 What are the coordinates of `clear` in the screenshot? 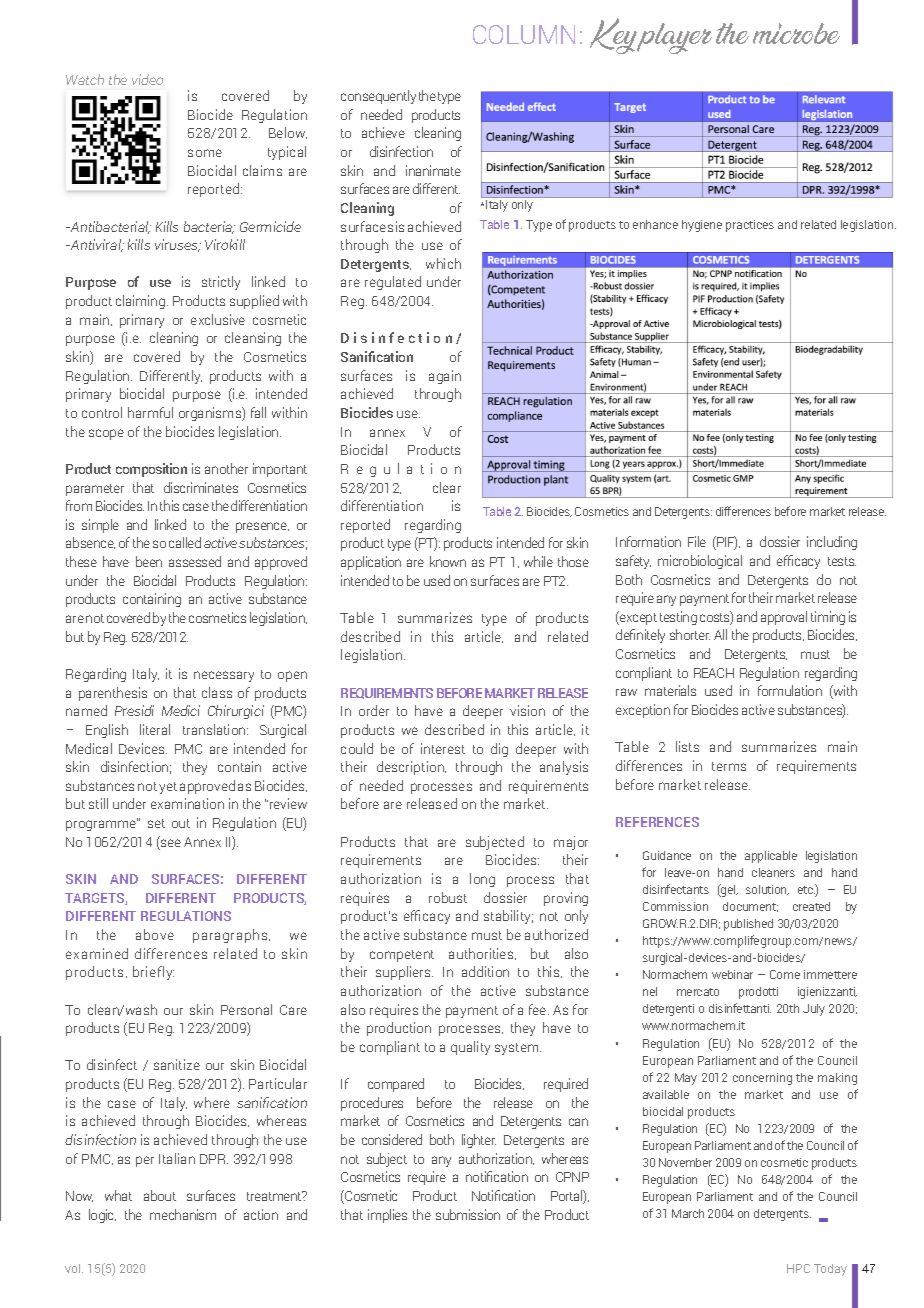 It's located at (447, 487).
